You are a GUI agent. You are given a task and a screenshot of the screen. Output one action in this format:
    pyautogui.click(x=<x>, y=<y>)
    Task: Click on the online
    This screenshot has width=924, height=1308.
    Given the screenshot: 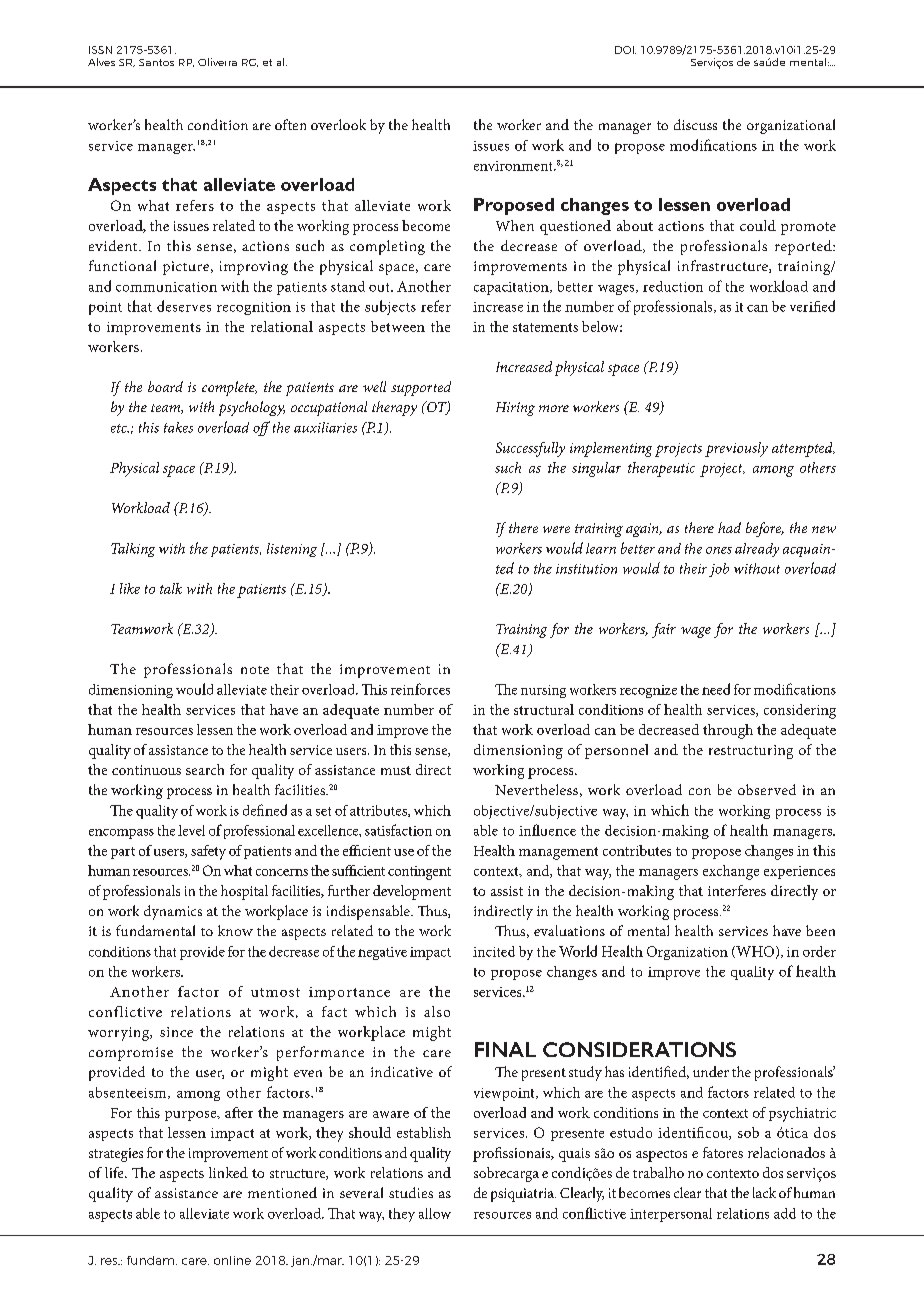 What is the action you would take?
    pyautogui.click(x=232, y=1260)
